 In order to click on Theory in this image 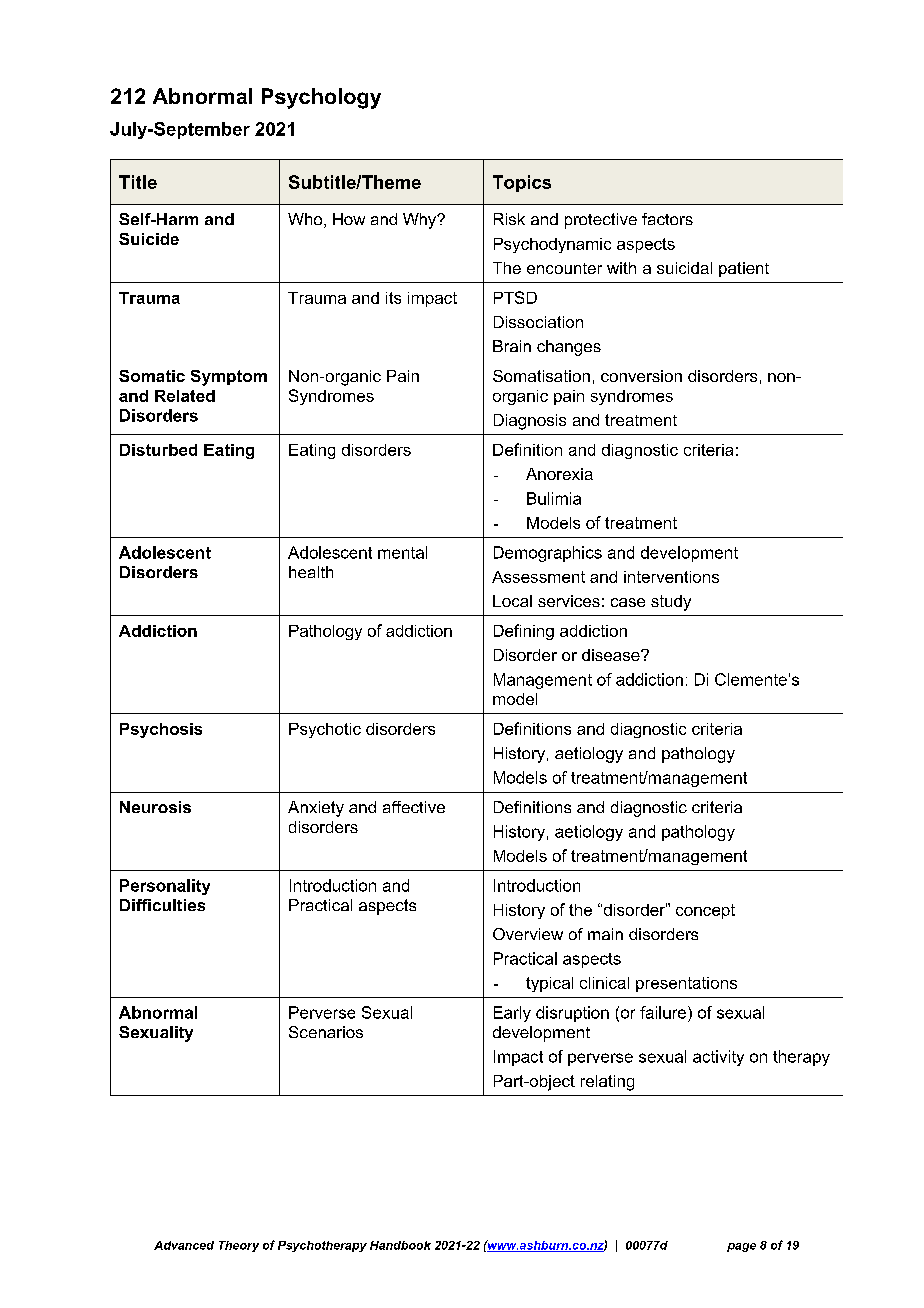, I will do `click(239, 1246)`.
